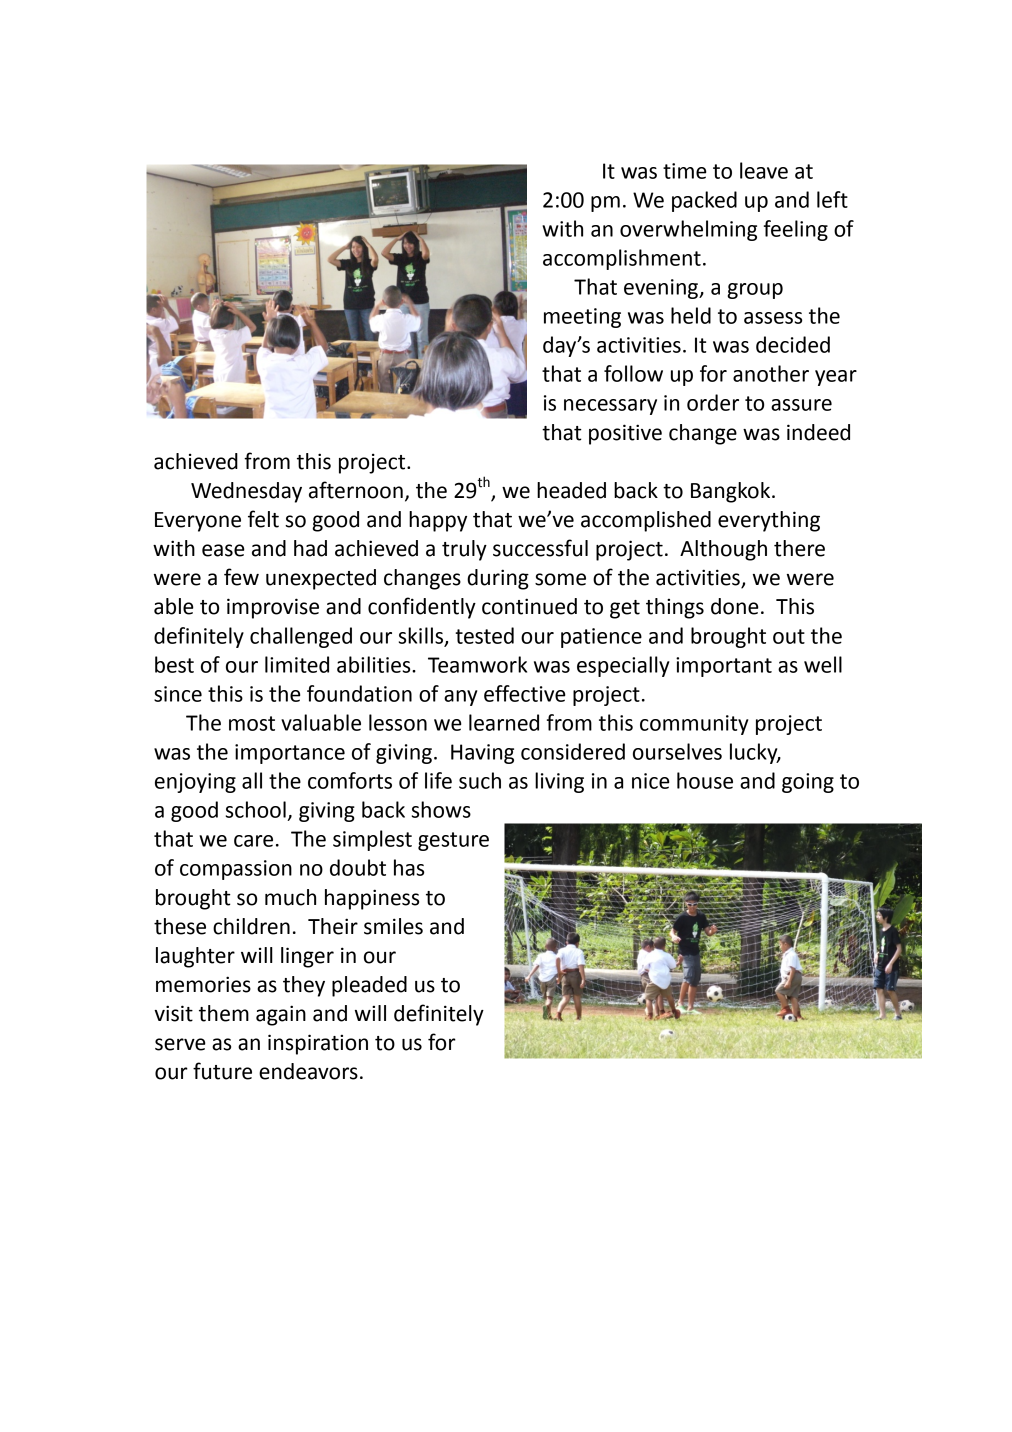 This screenshot has height=1432, width=1012. Describe the element at coordinates (735, 606) in the screenshot. I see `done` at that location.
